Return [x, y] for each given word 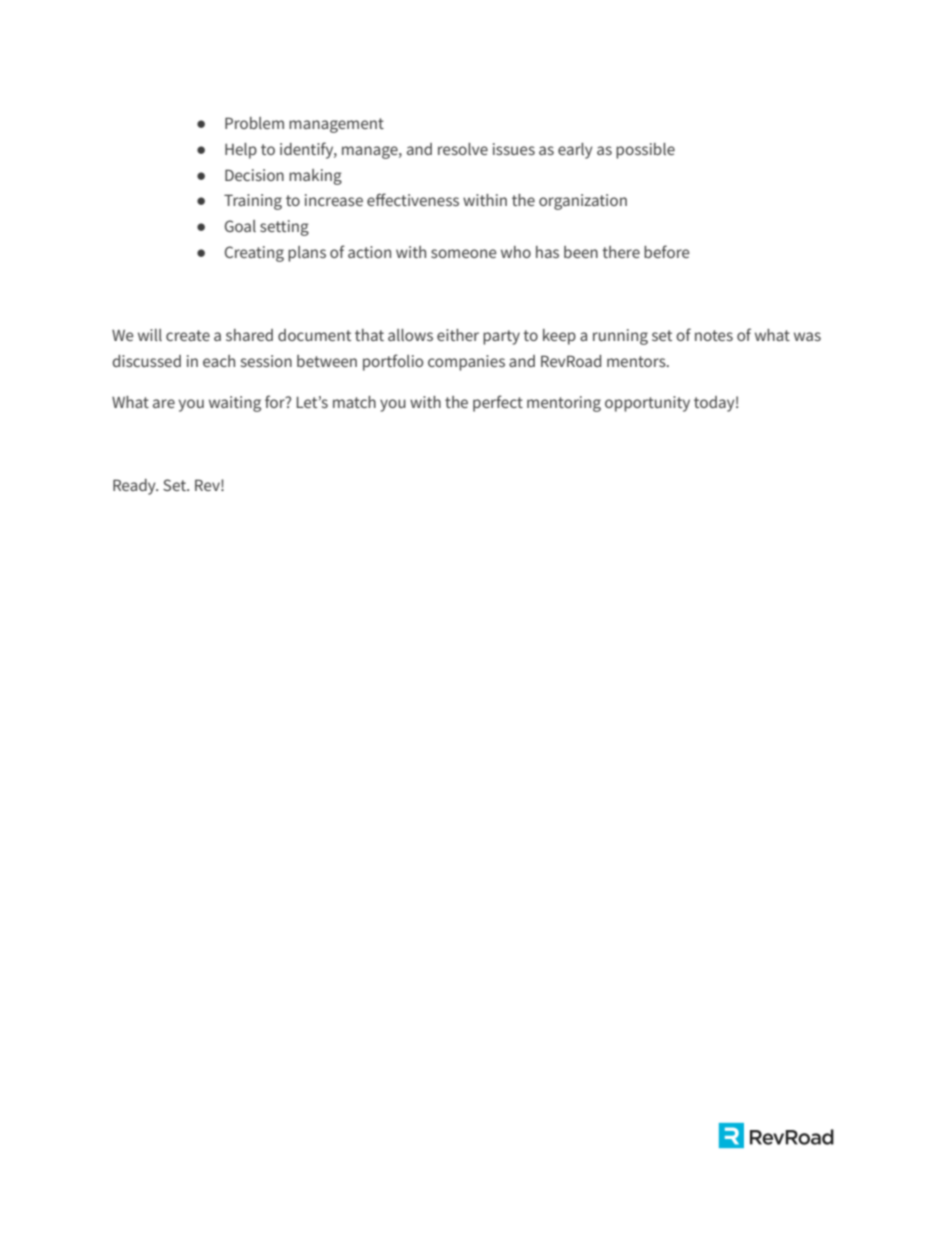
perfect [498, 403]
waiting [235, 404]
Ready [135, 487]
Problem [254, 123]
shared [249, 335]
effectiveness [413, 199]
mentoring [564, 404]
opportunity [647, 404]
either [458, 335]
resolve [463, 149]
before [667, 251]
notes [714, 335]
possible [645, 151]
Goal [240, 226]
